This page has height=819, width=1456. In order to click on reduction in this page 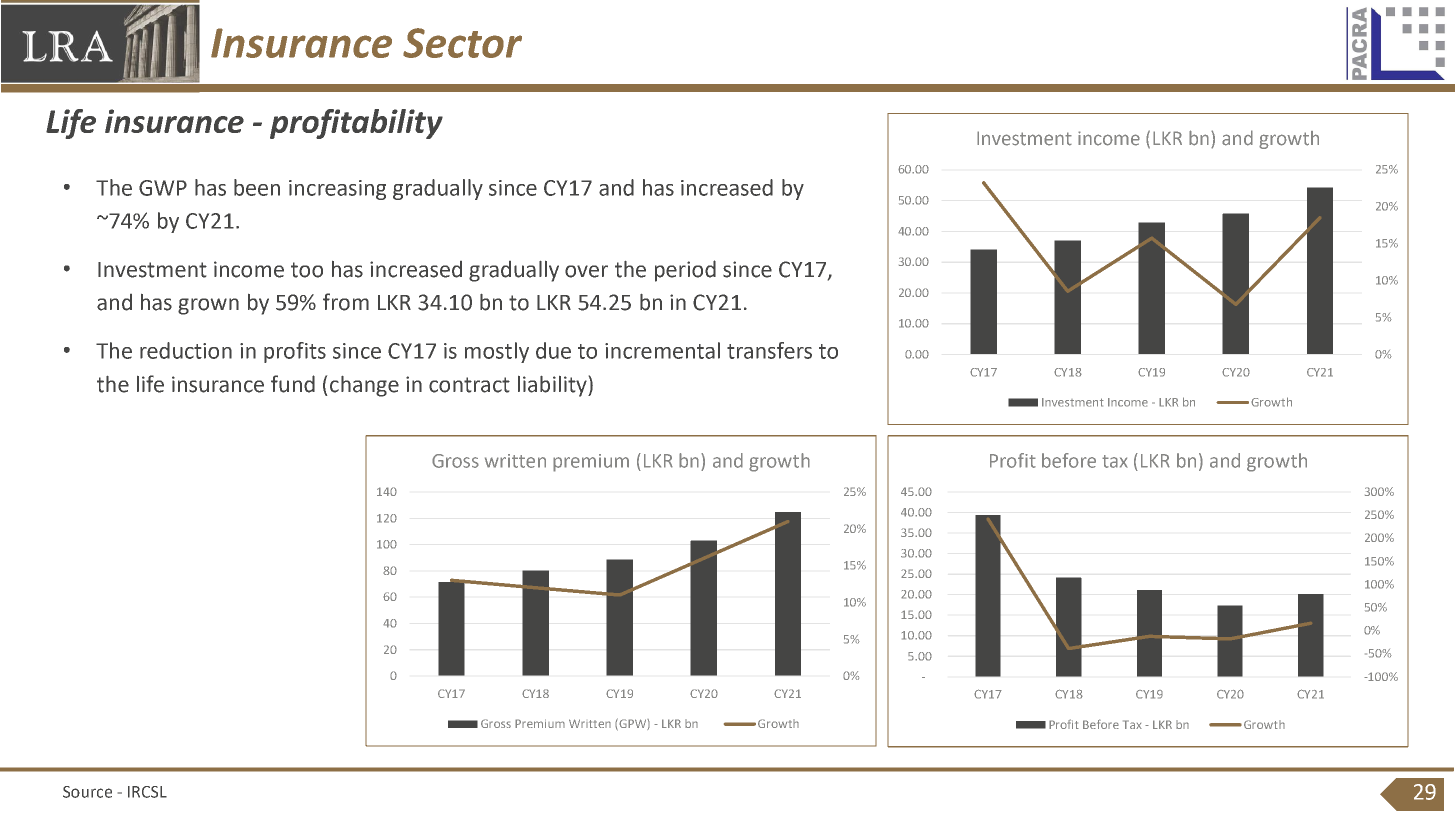, I will do `click(186, 350)`.
